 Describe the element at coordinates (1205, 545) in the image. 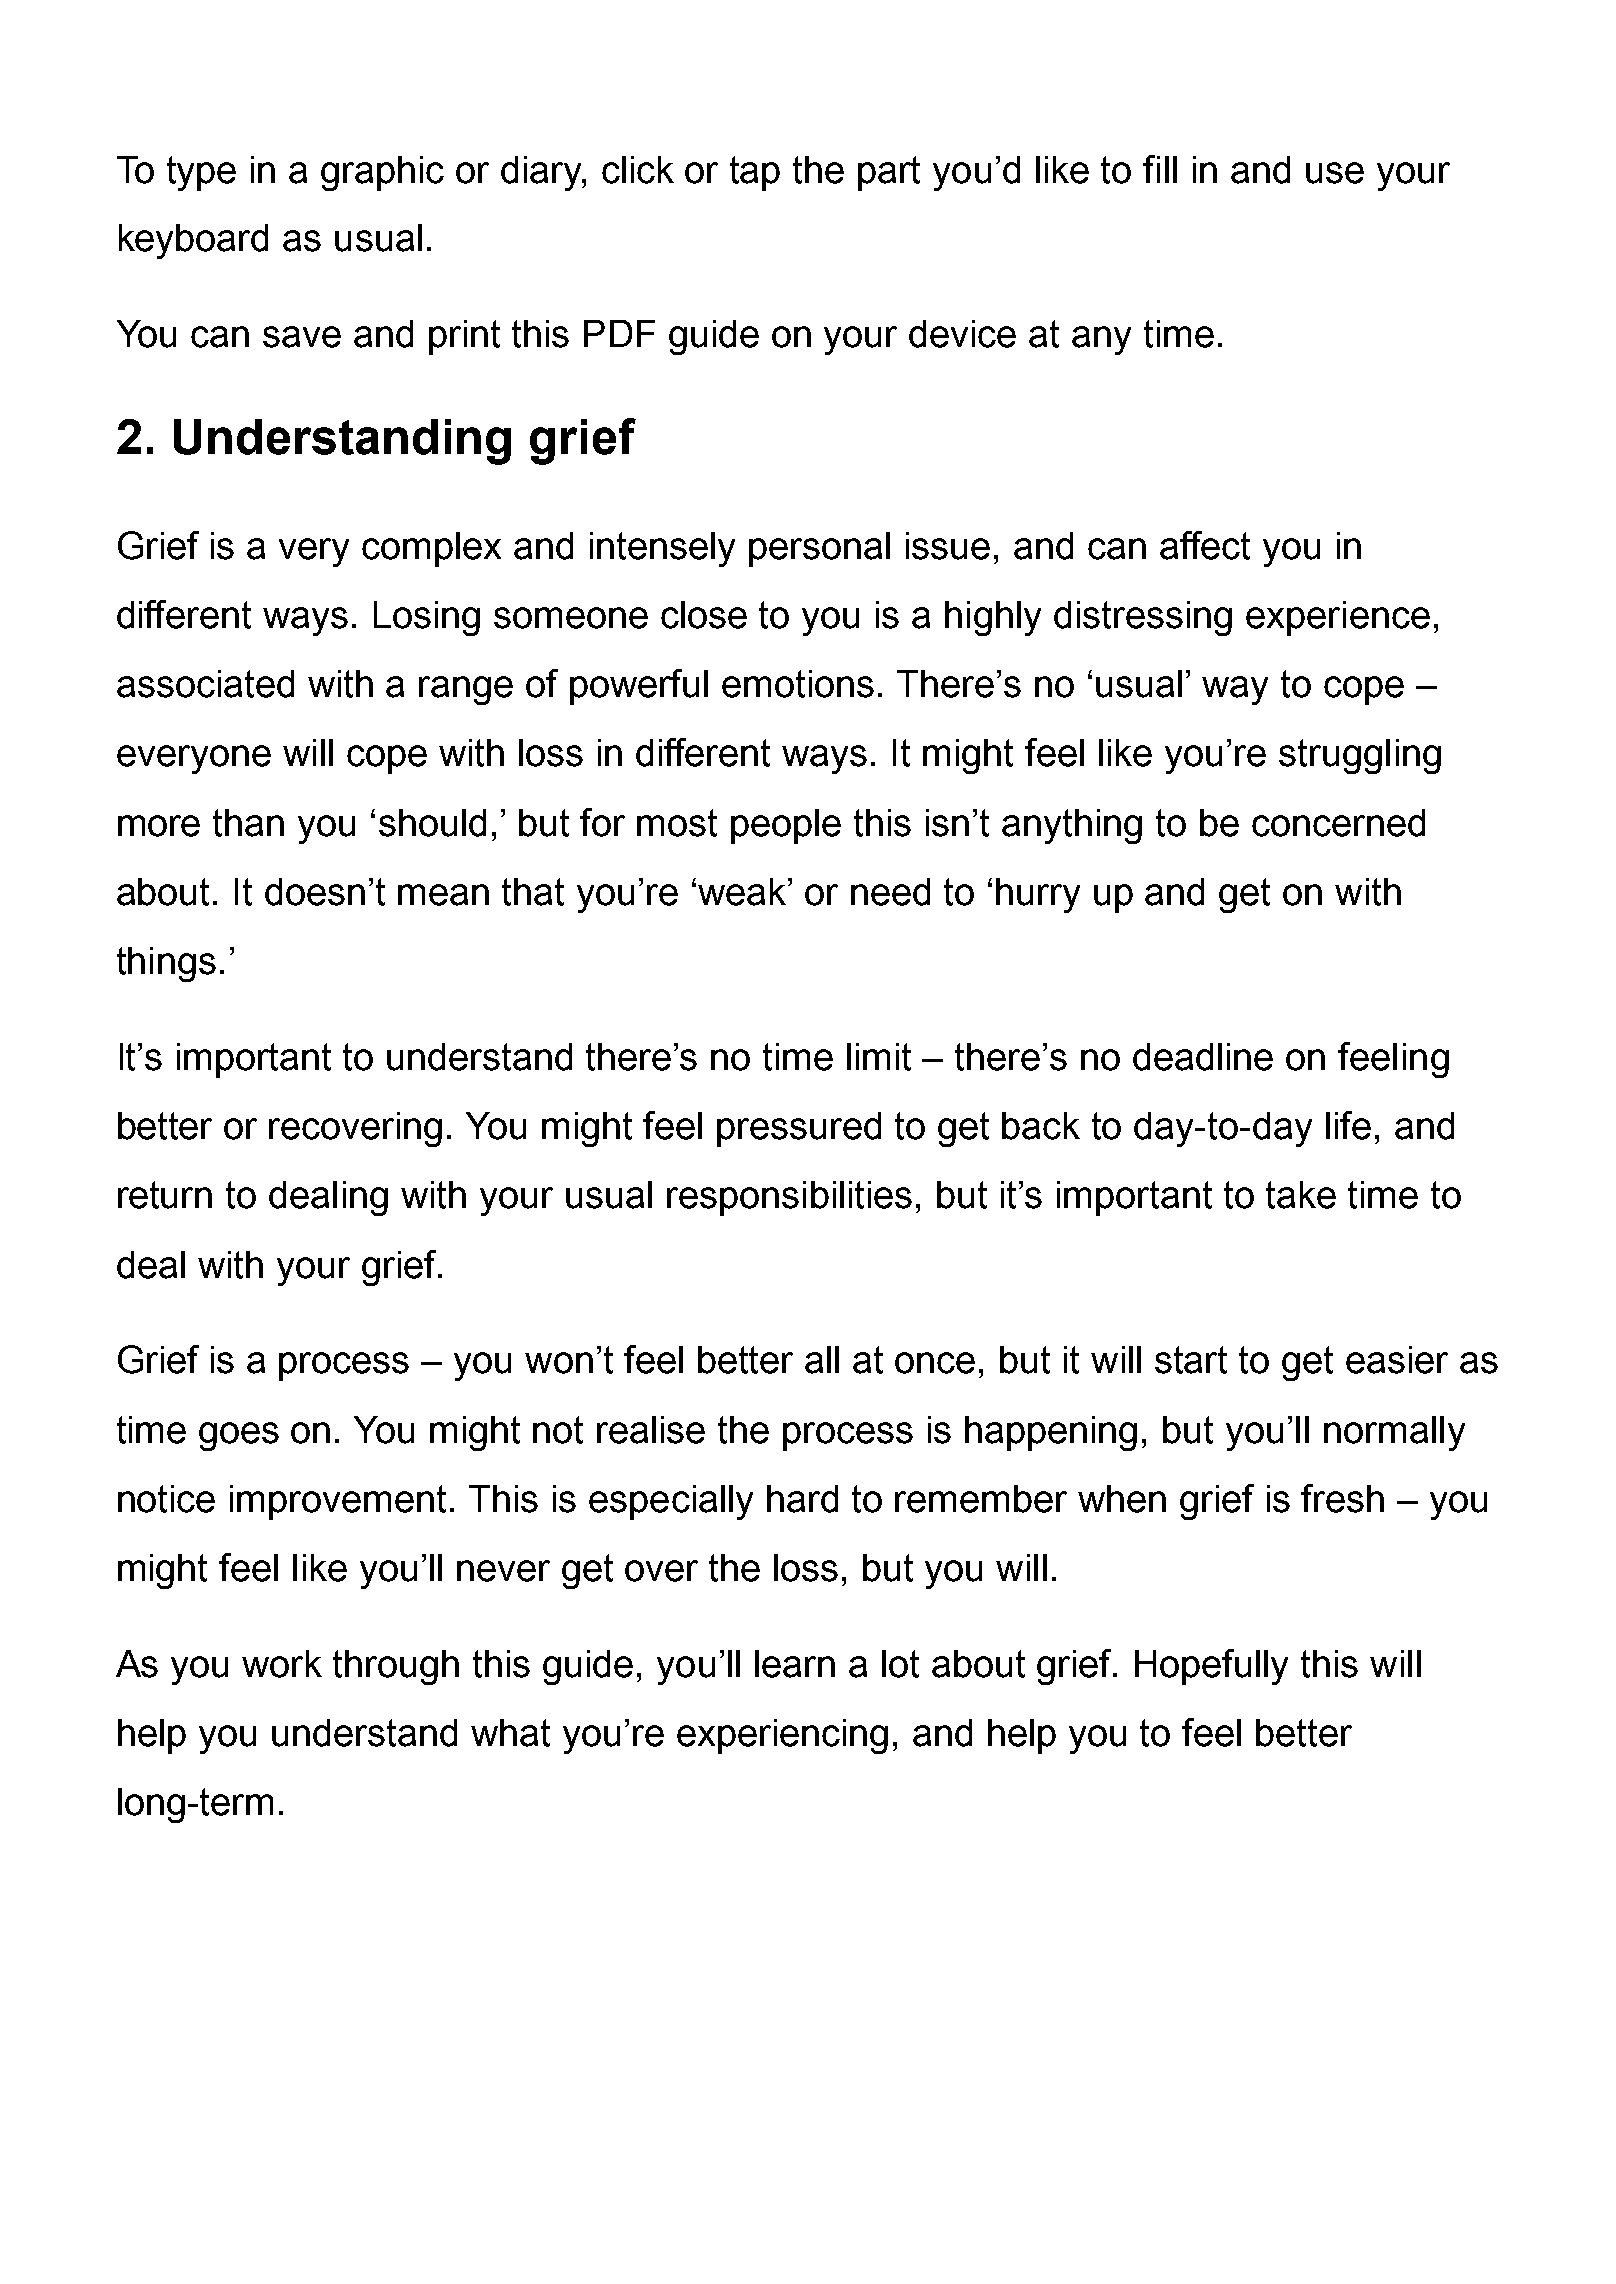

I see `affect` at that location.
